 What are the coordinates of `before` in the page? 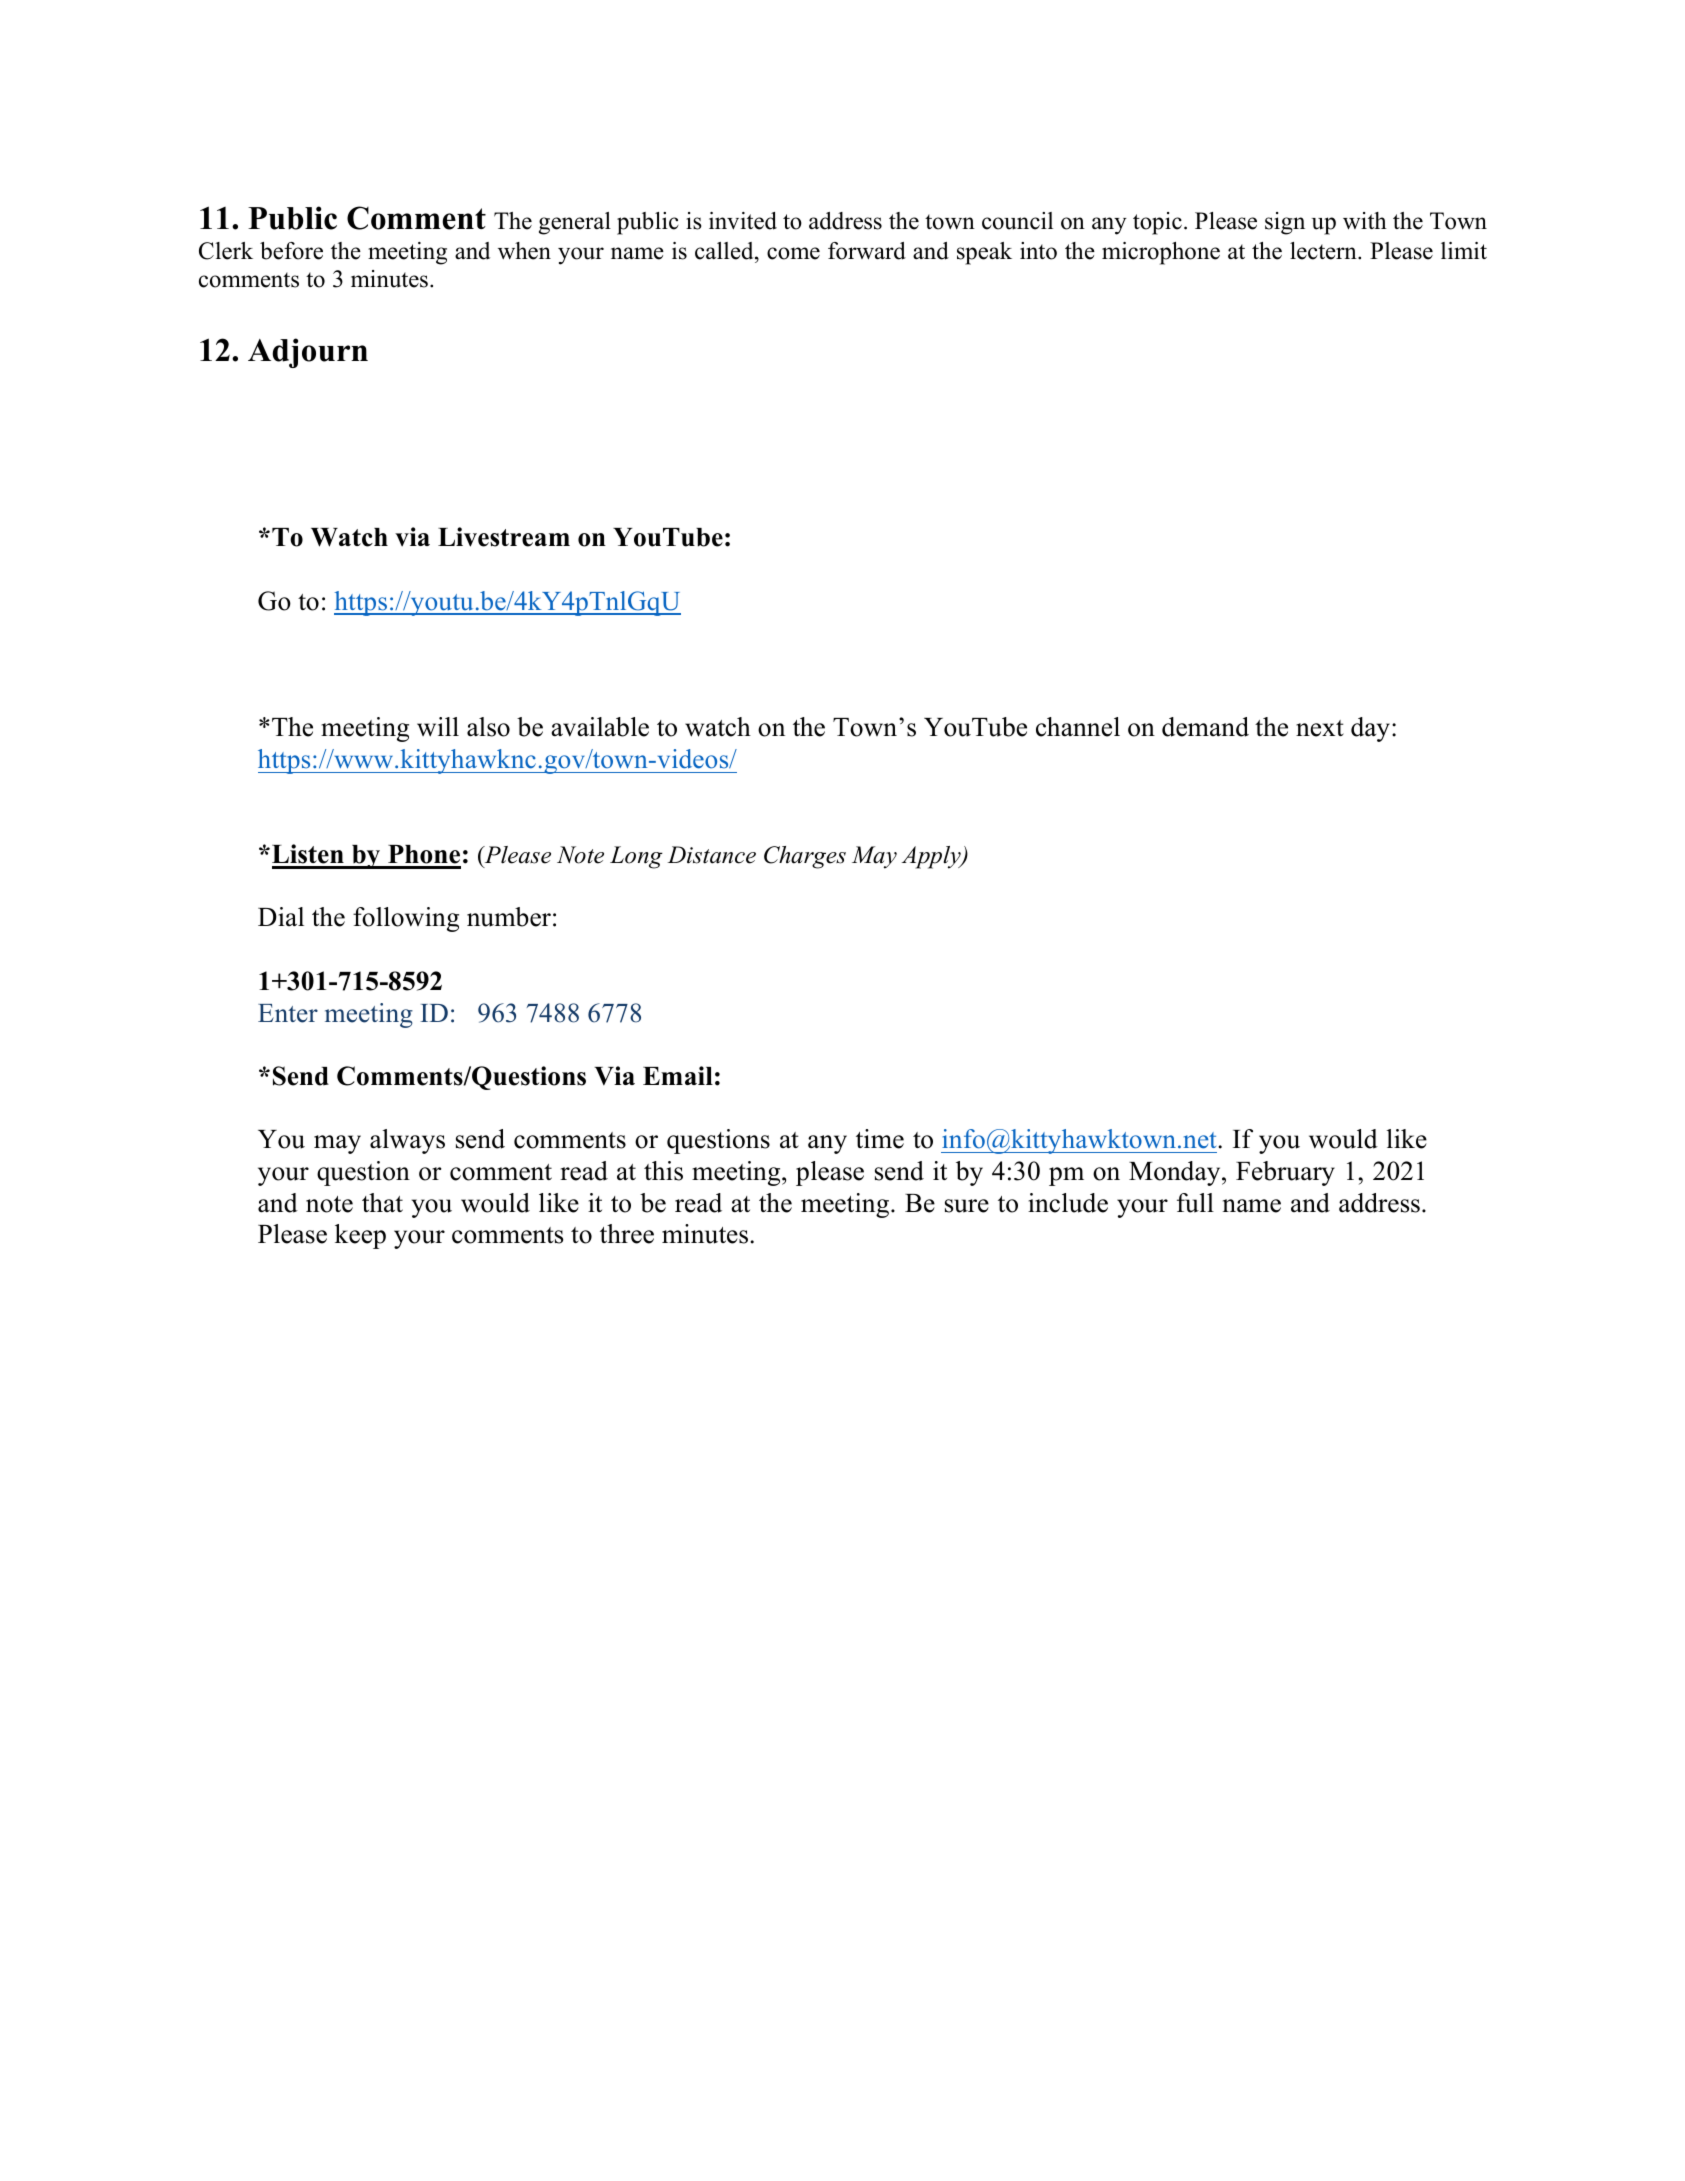 It's located at (291, 251).
